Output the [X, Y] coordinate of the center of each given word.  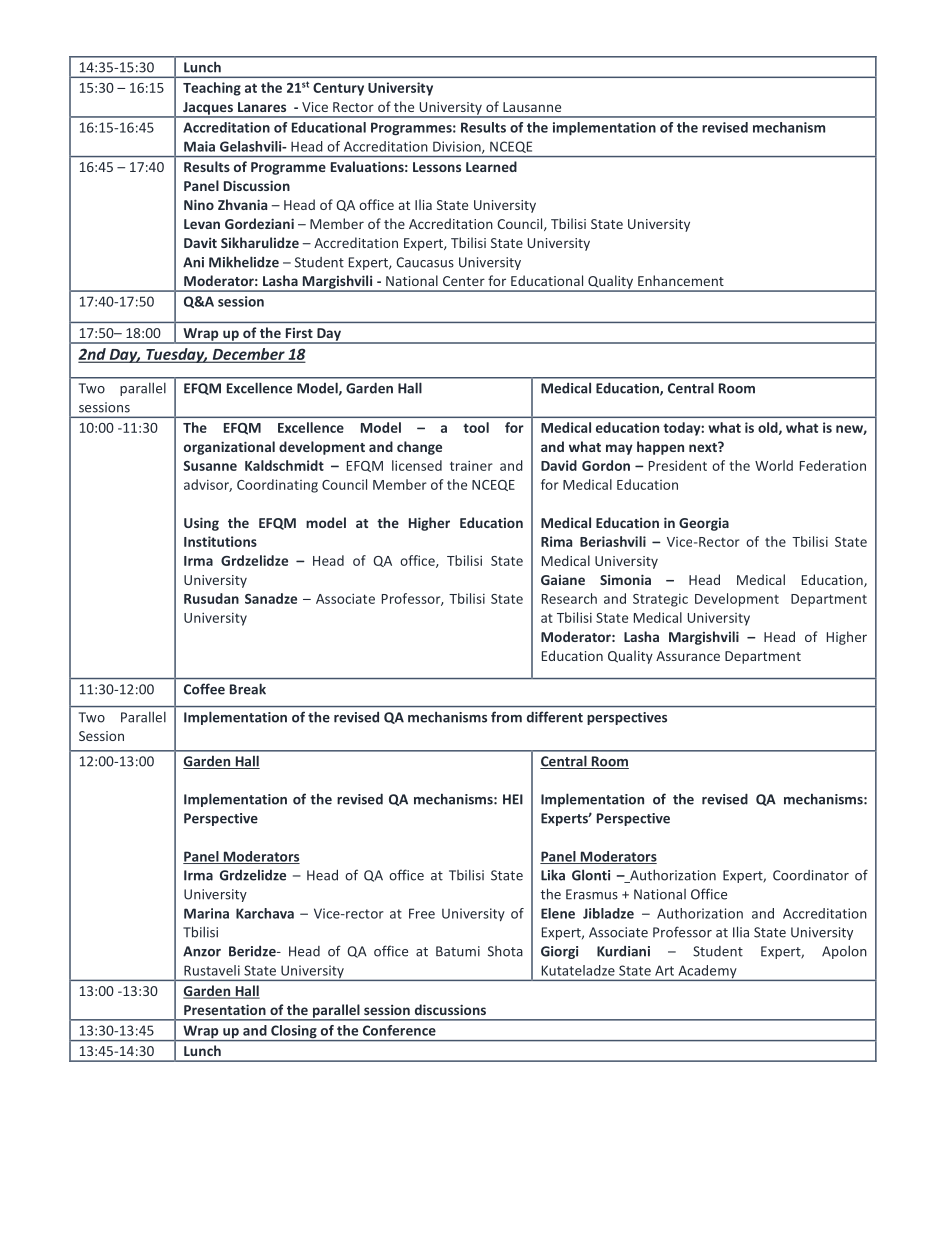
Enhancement [681, 280]
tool [476, 427]
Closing [294, 1033]
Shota [505, 951]
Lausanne [532, 107]
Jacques [208, 109]
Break [248, 689]
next [704, 447]
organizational [229, 448]
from [506, 717]
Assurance [688, 656]
